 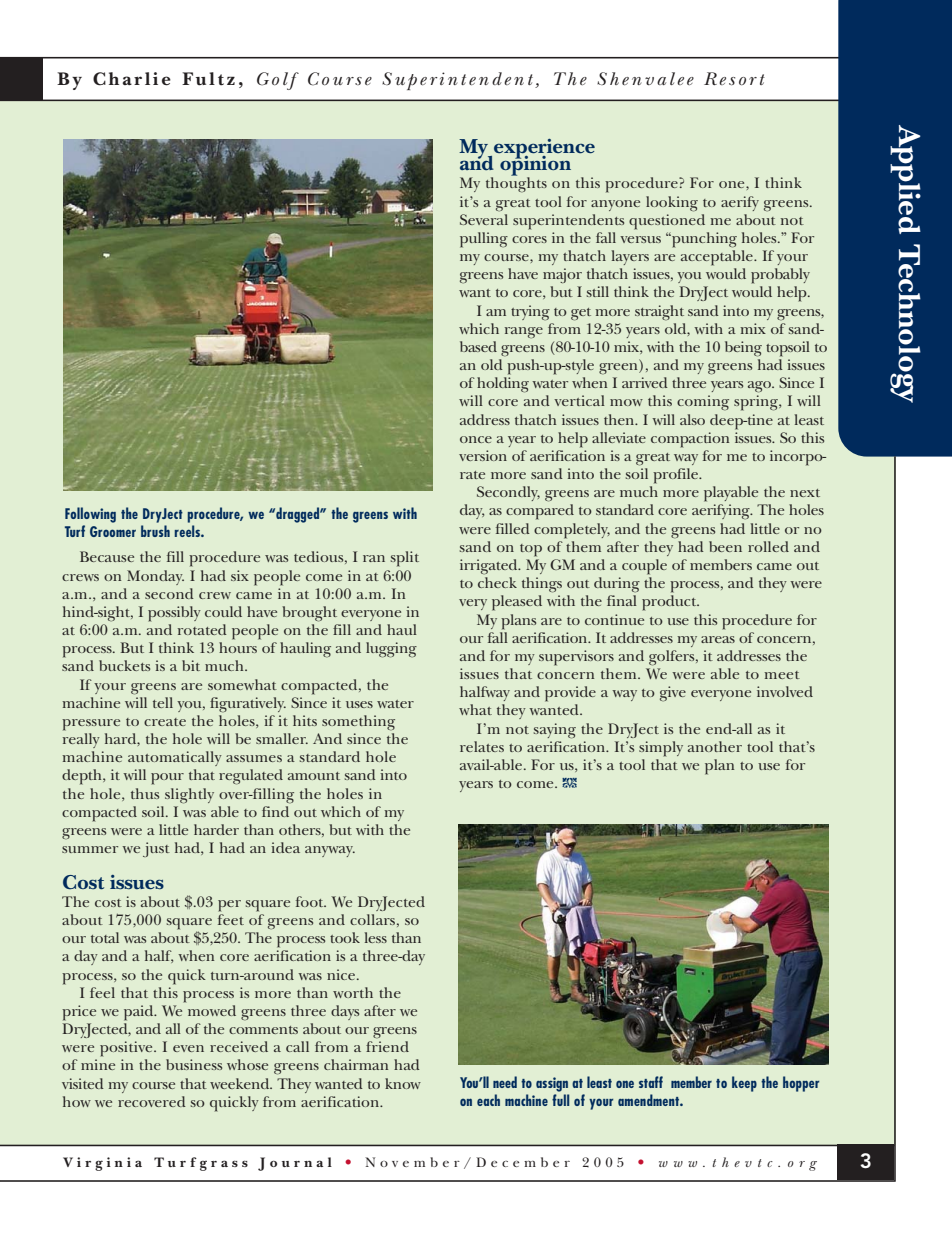 What do you see at coordinates (483, 455) in the page?
I see `version` at bounding box center [483, 455].
